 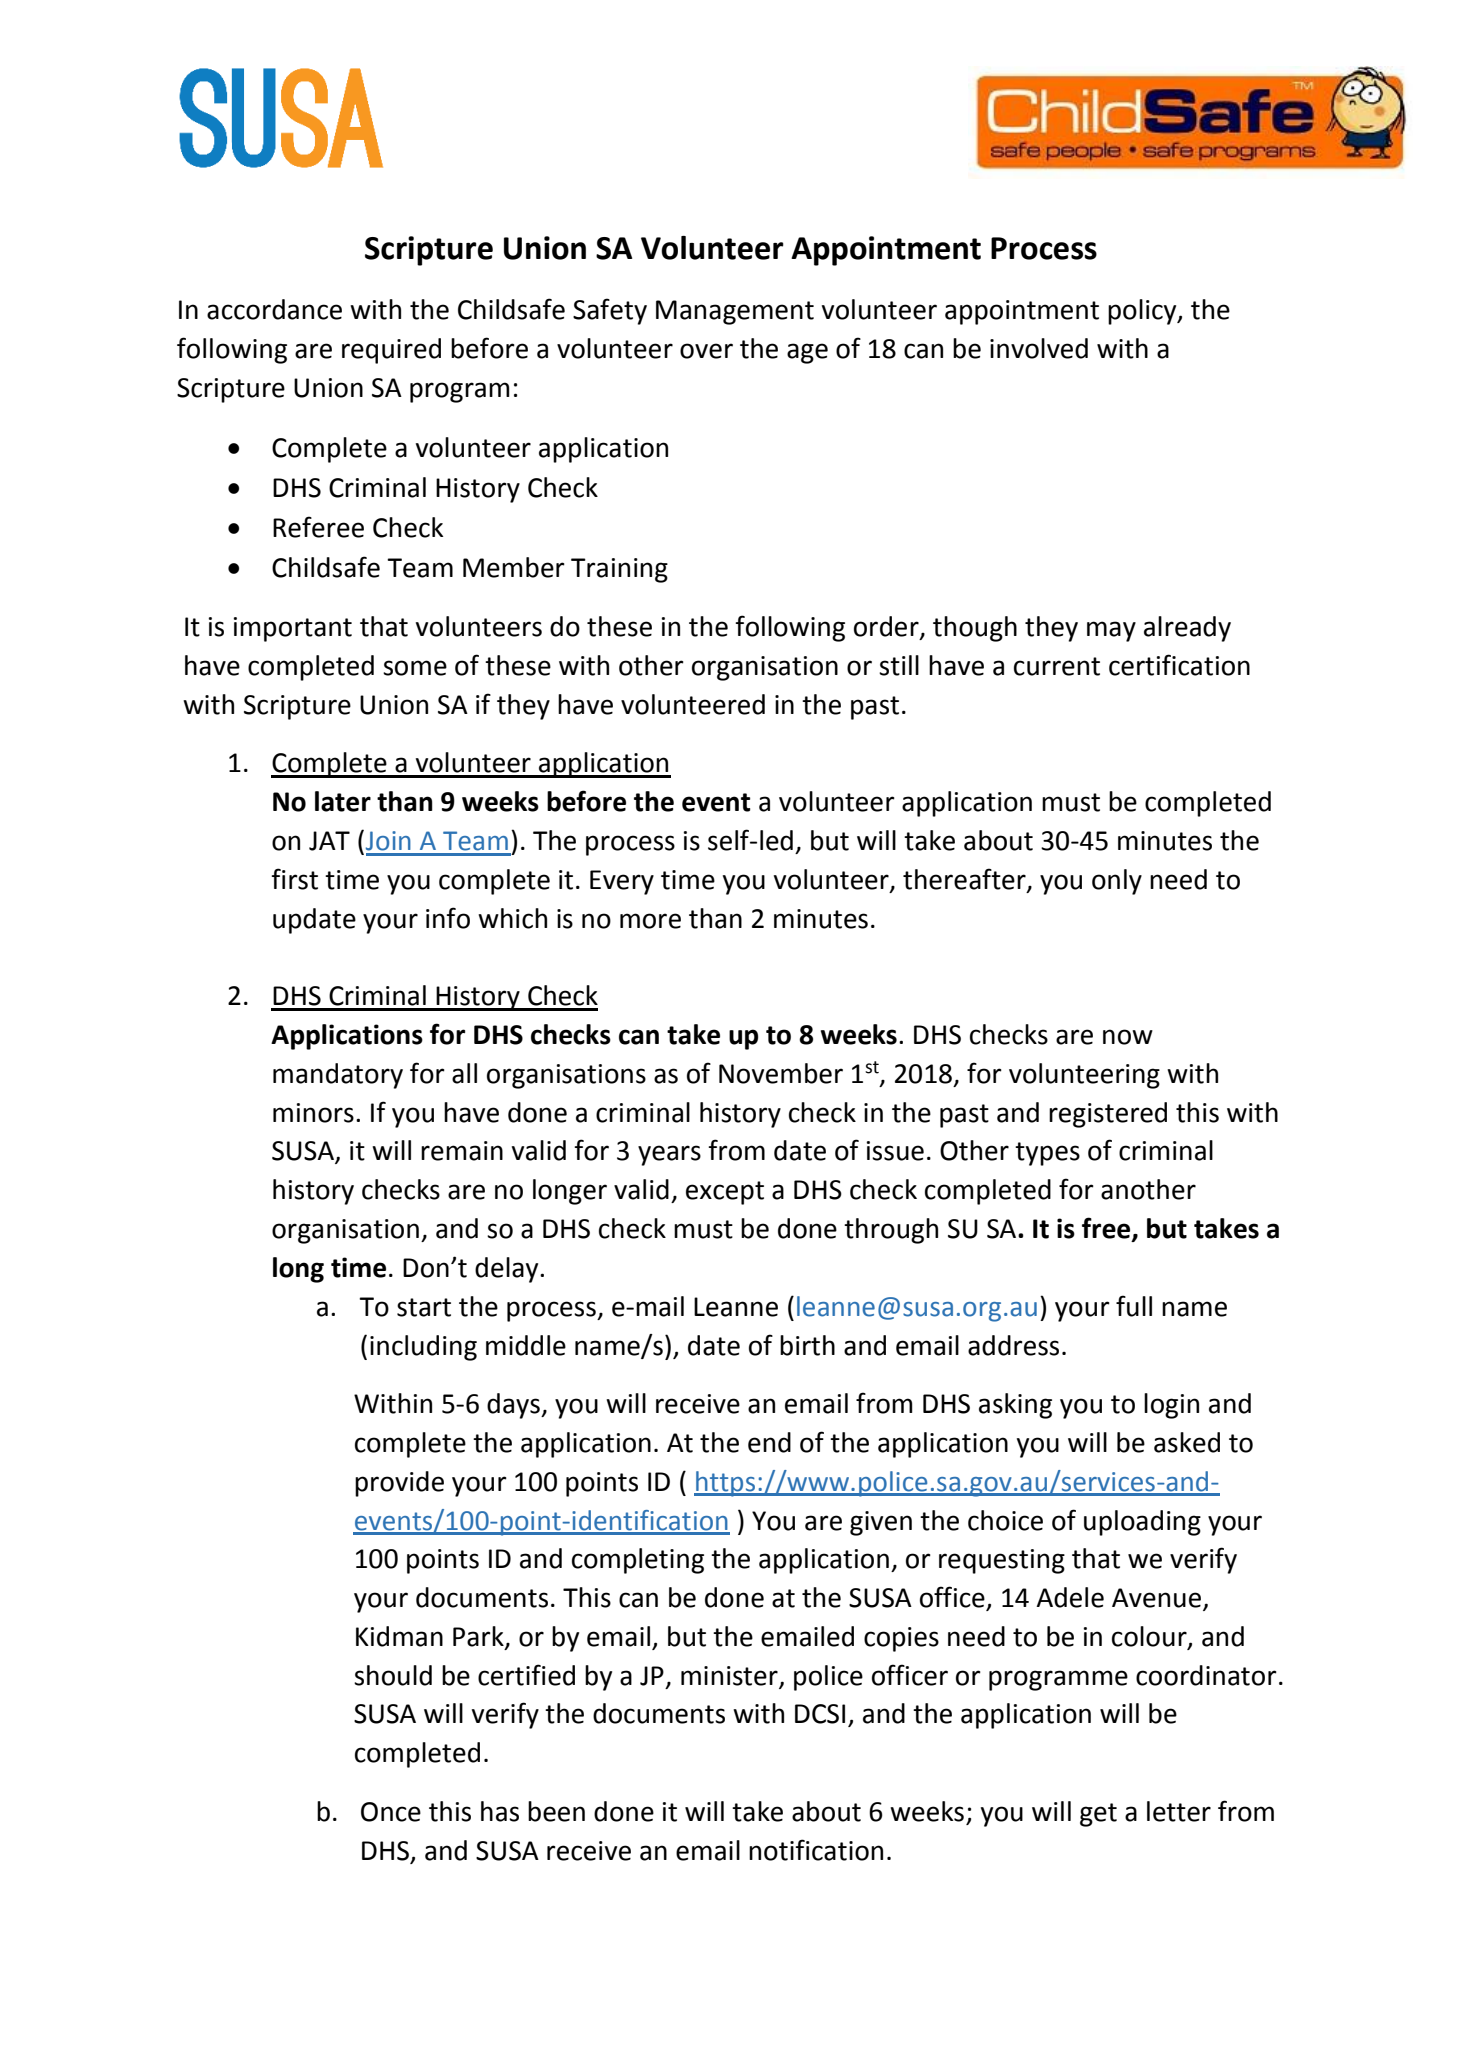 I want to click on registered, so click(x=1108, y=1115).
